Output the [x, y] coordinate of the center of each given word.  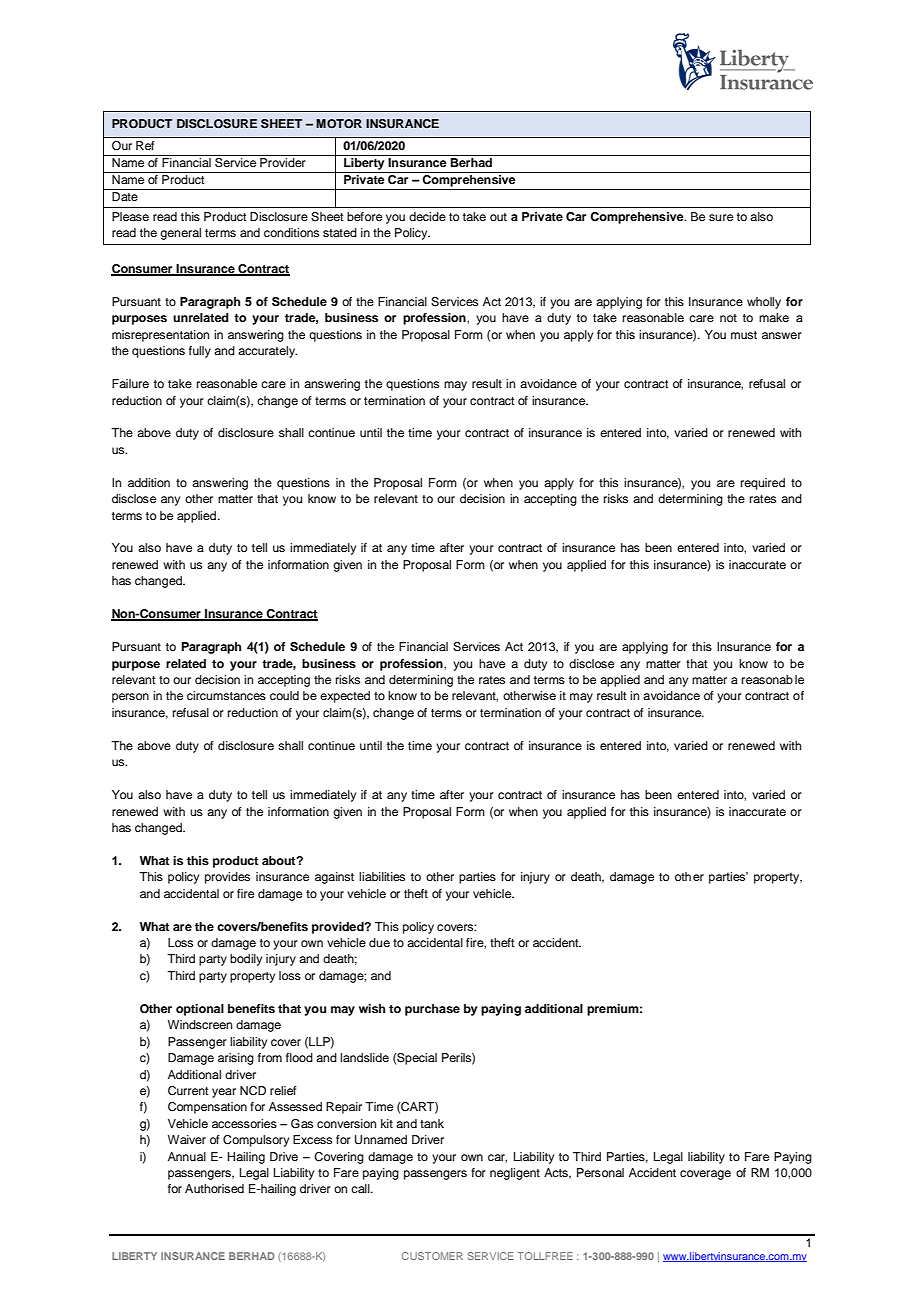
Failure [130, 383]
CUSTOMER [432, 1256]
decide [427, 216]
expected [345, 697]
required [763, 484]
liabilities [382, 876]
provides [227, 878]
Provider [283, 162]
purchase [432, 1010]
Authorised [214, 1188]
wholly [764, 303]
